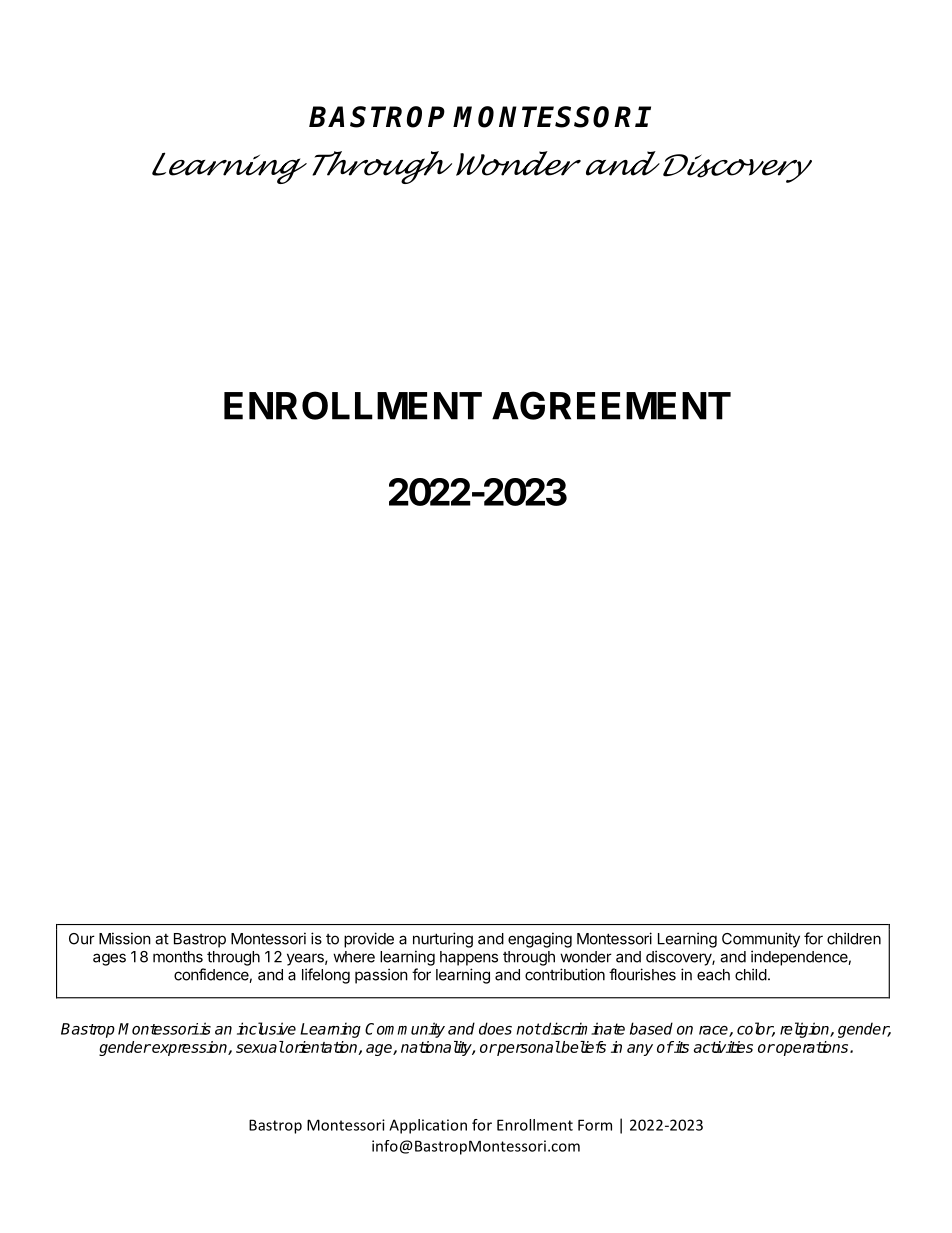 Image resolution: width=952 pixels, height=1233 pixels. I want to click on AGREEMENT, so click(611, 405).
